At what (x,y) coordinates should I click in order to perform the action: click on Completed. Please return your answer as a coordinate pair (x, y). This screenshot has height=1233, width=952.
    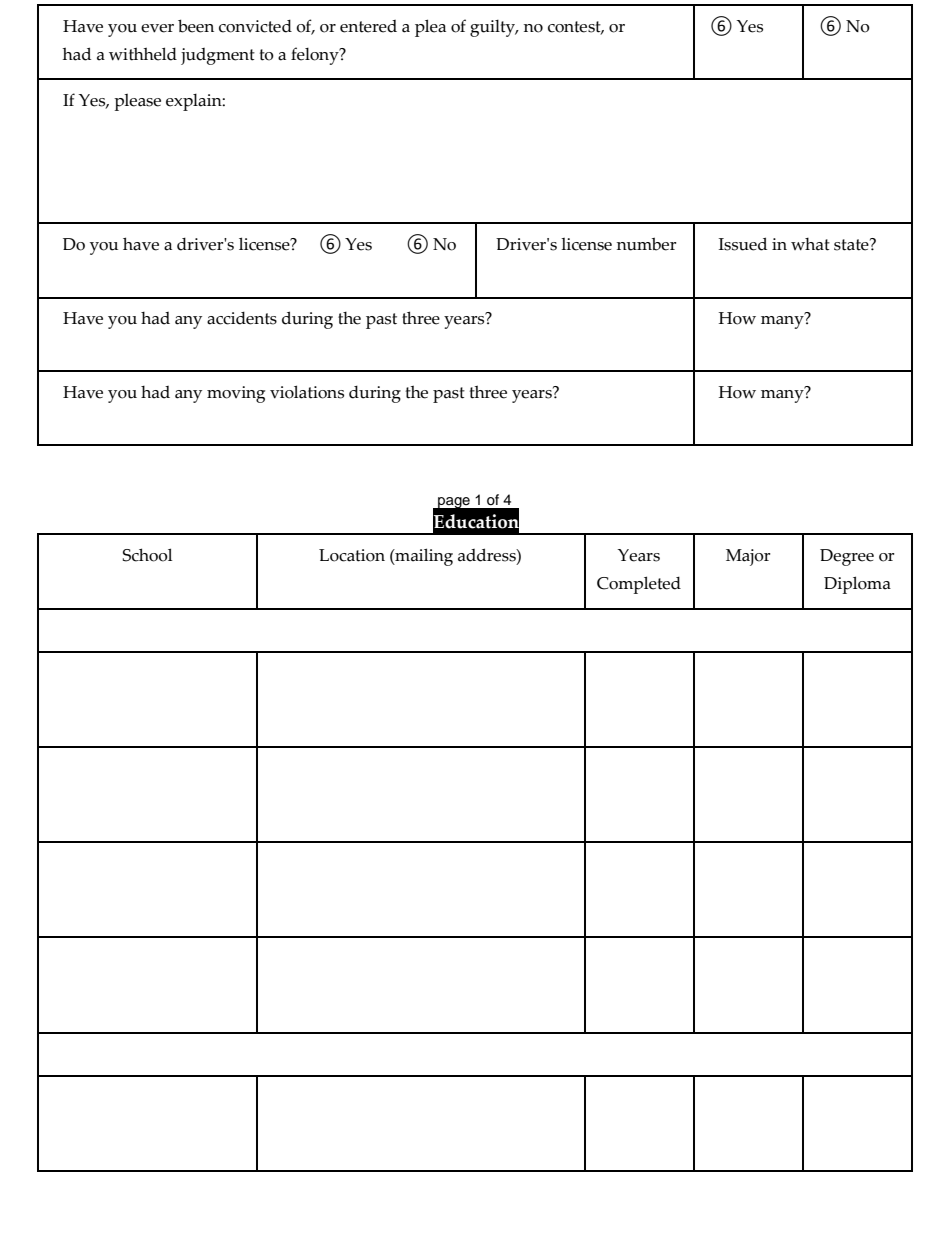
    Looking at the image, I should click on (639, 585).
